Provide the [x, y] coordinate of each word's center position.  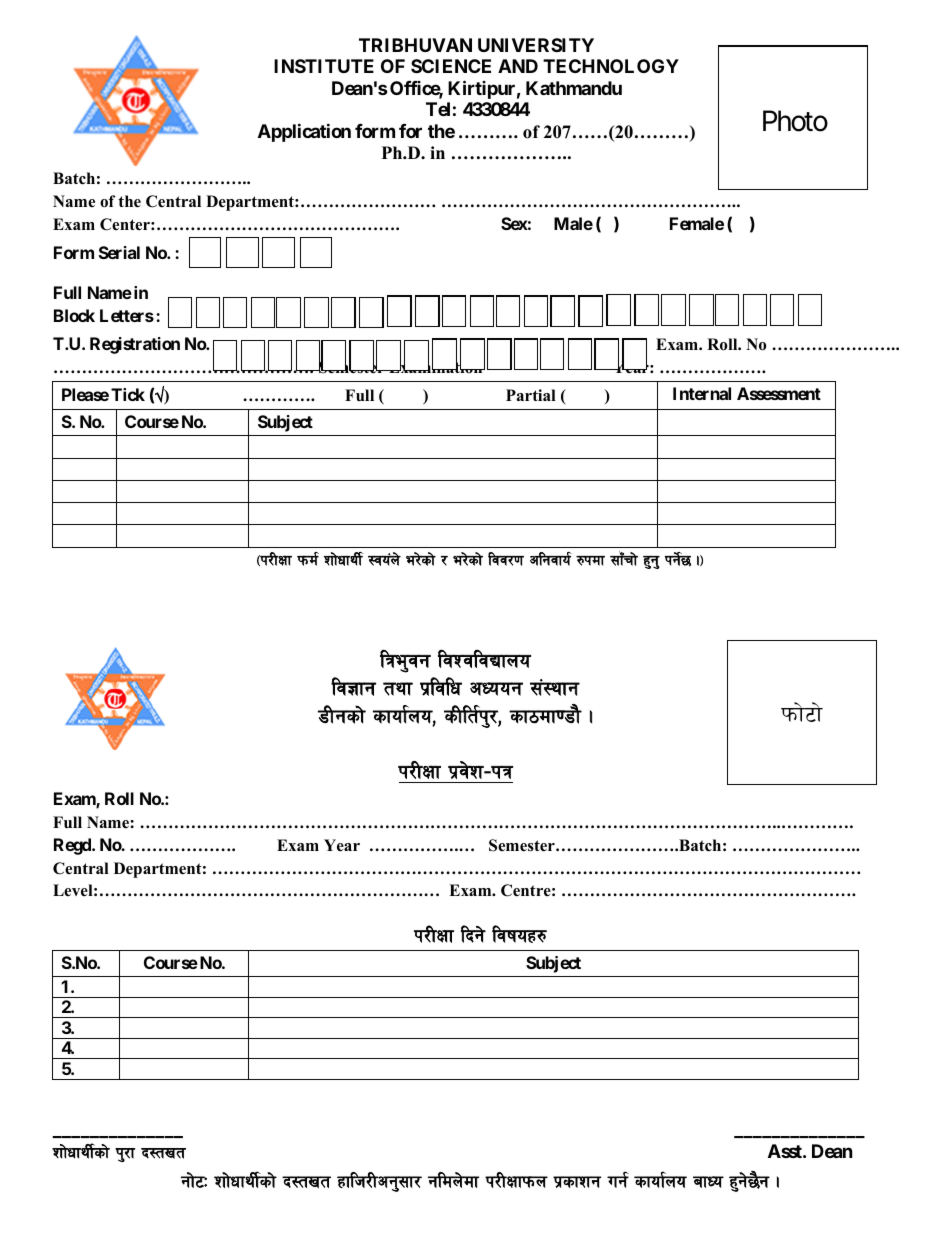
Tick [128, 394]
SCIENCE [451, 66]
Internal [702, 393]
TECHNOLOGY [611, 66]
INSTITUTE [324, 66]
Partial [531, 395]
